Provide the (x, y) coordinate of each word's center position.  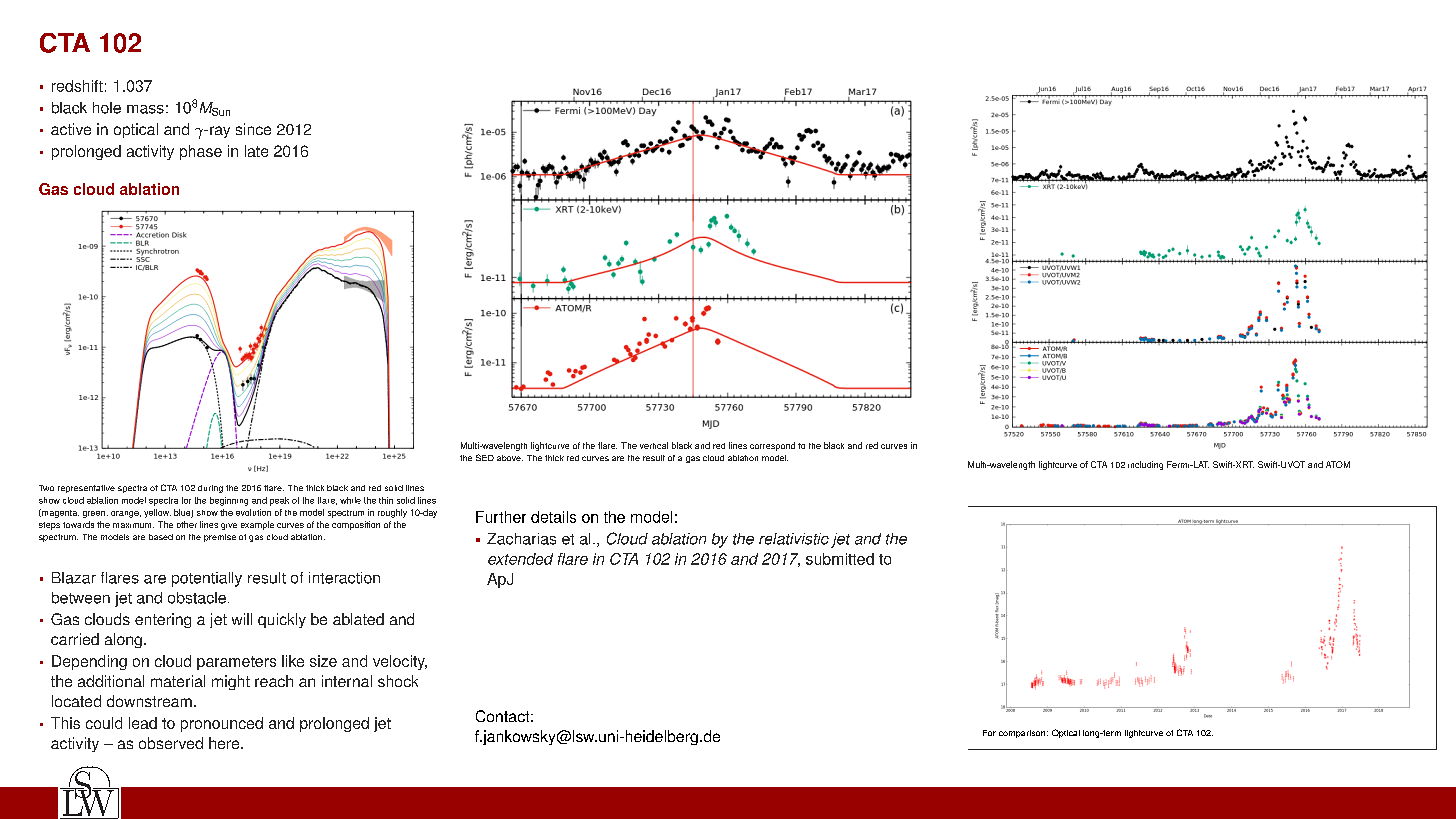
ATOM (1338, 464)
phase (201, 152)
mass (145, 109)
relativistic (794, 539)
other (187, 524)
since (253, 129)
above (510, 458)
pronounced (222, 724)
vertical (654, 445)
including (1145, 465)
